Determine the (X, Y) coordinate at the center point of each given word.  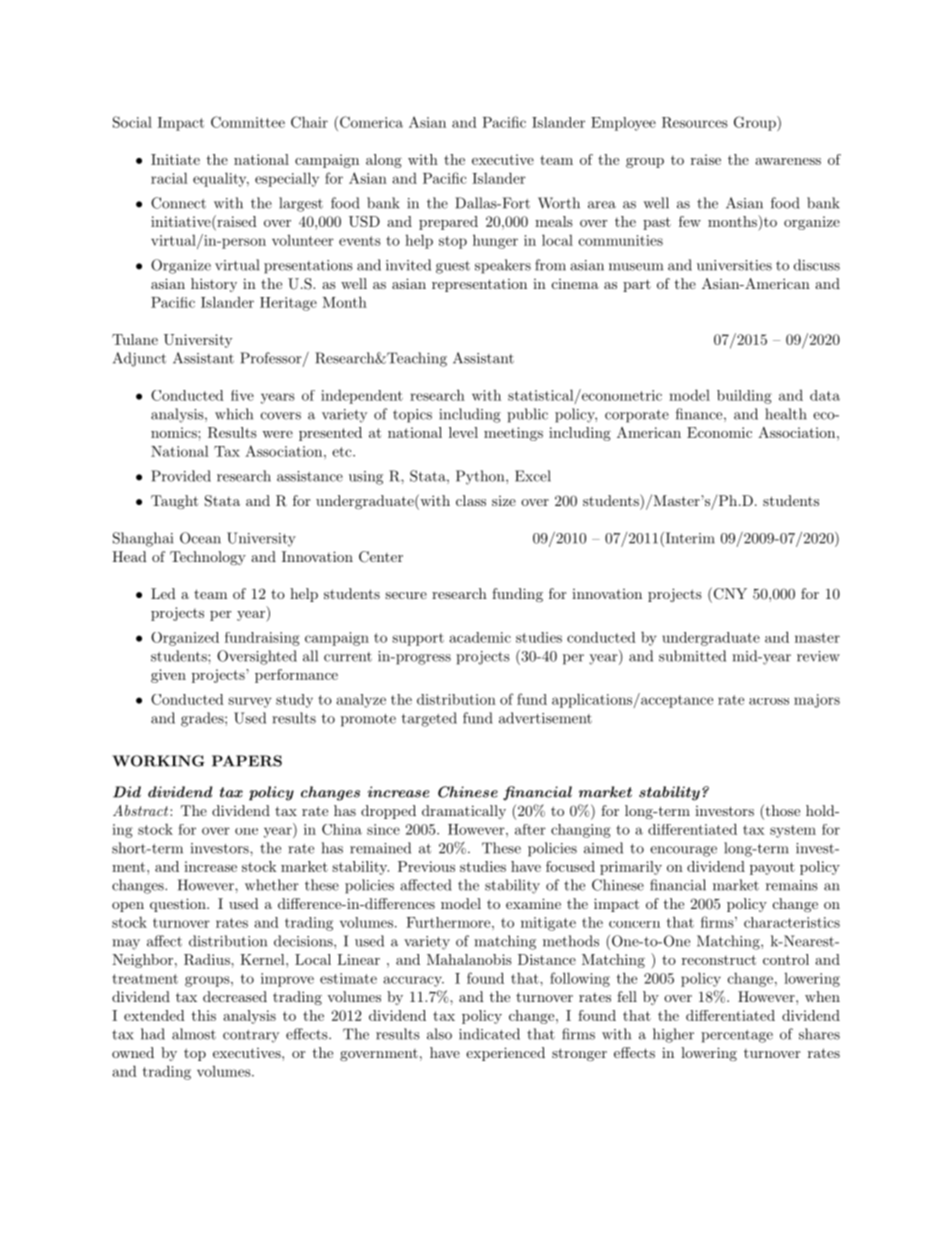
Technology (208, 558)
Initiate (175, 159)
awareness (788, 161)
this (204, 1015)
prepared (448, 223)
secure (406, 595)
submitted (692, 656)
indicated (489, 1034)
